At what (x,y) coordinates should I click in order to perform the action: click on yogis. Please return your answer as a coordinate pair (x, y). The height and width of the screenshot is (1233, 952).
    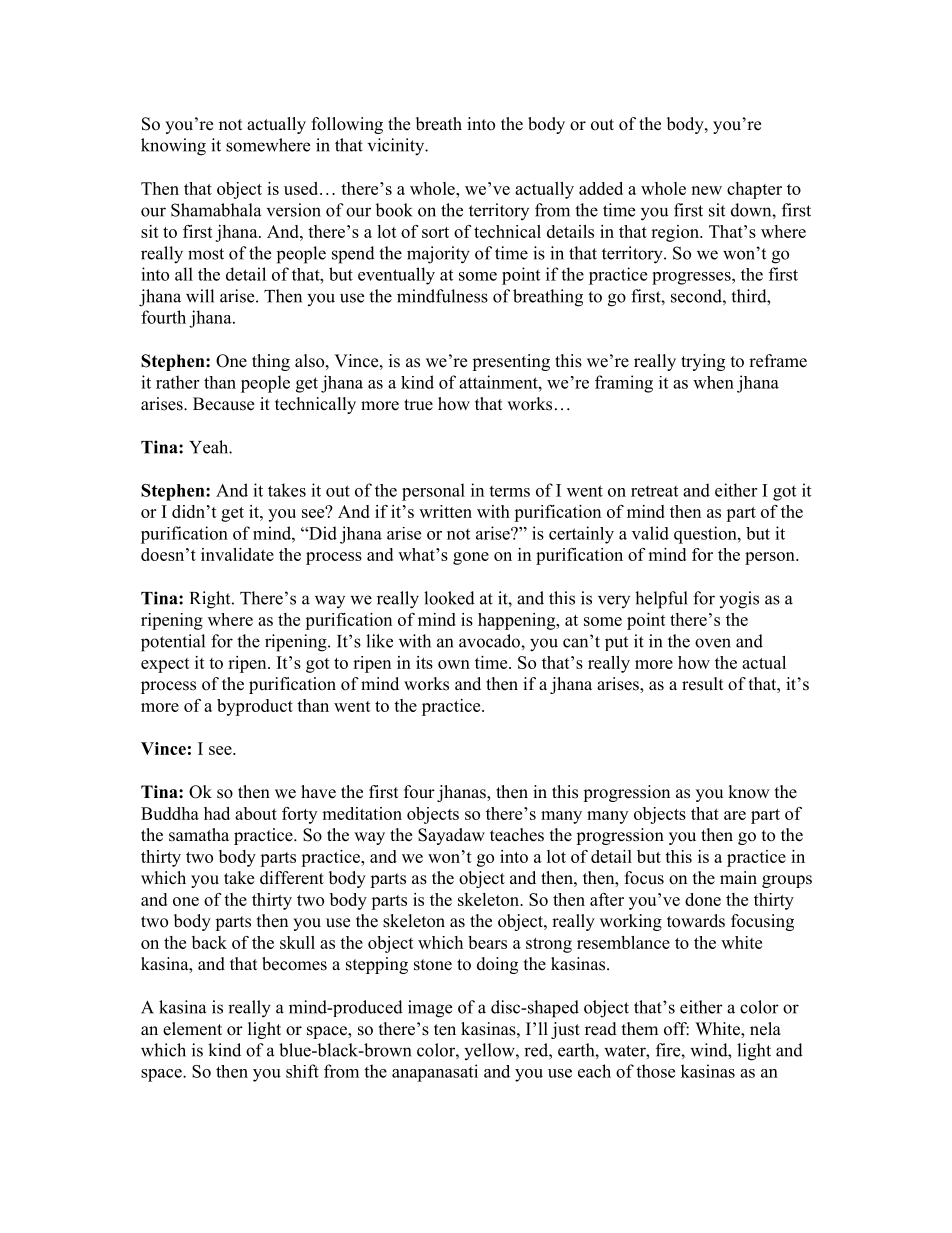
    Looking at the image, I should click on (739, 600).
